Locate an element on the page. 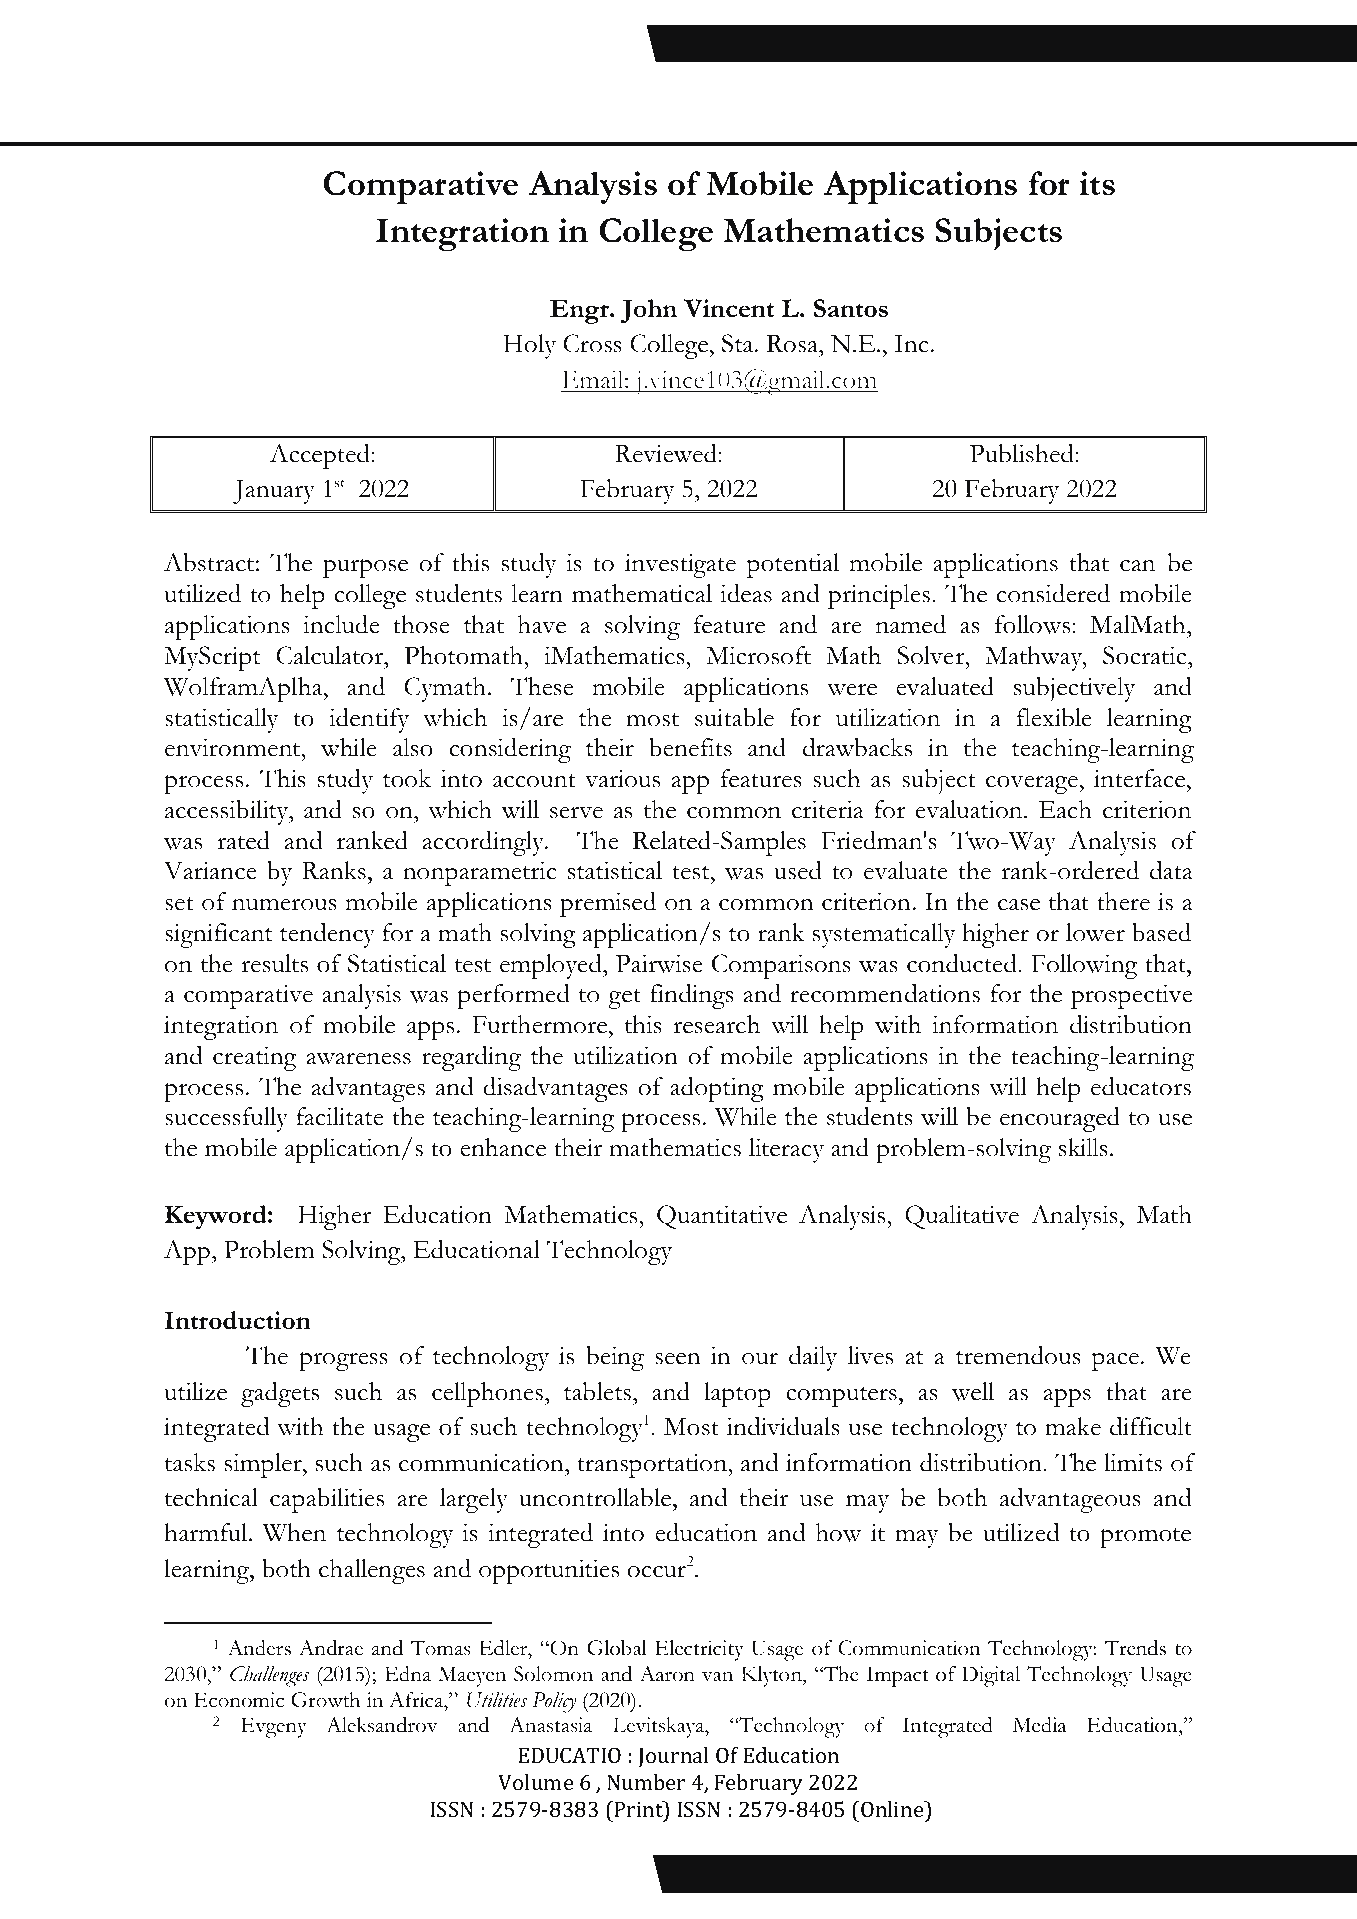 This image has width=1357, height=1919. Introduction is located at coordinates (238, 1320).
